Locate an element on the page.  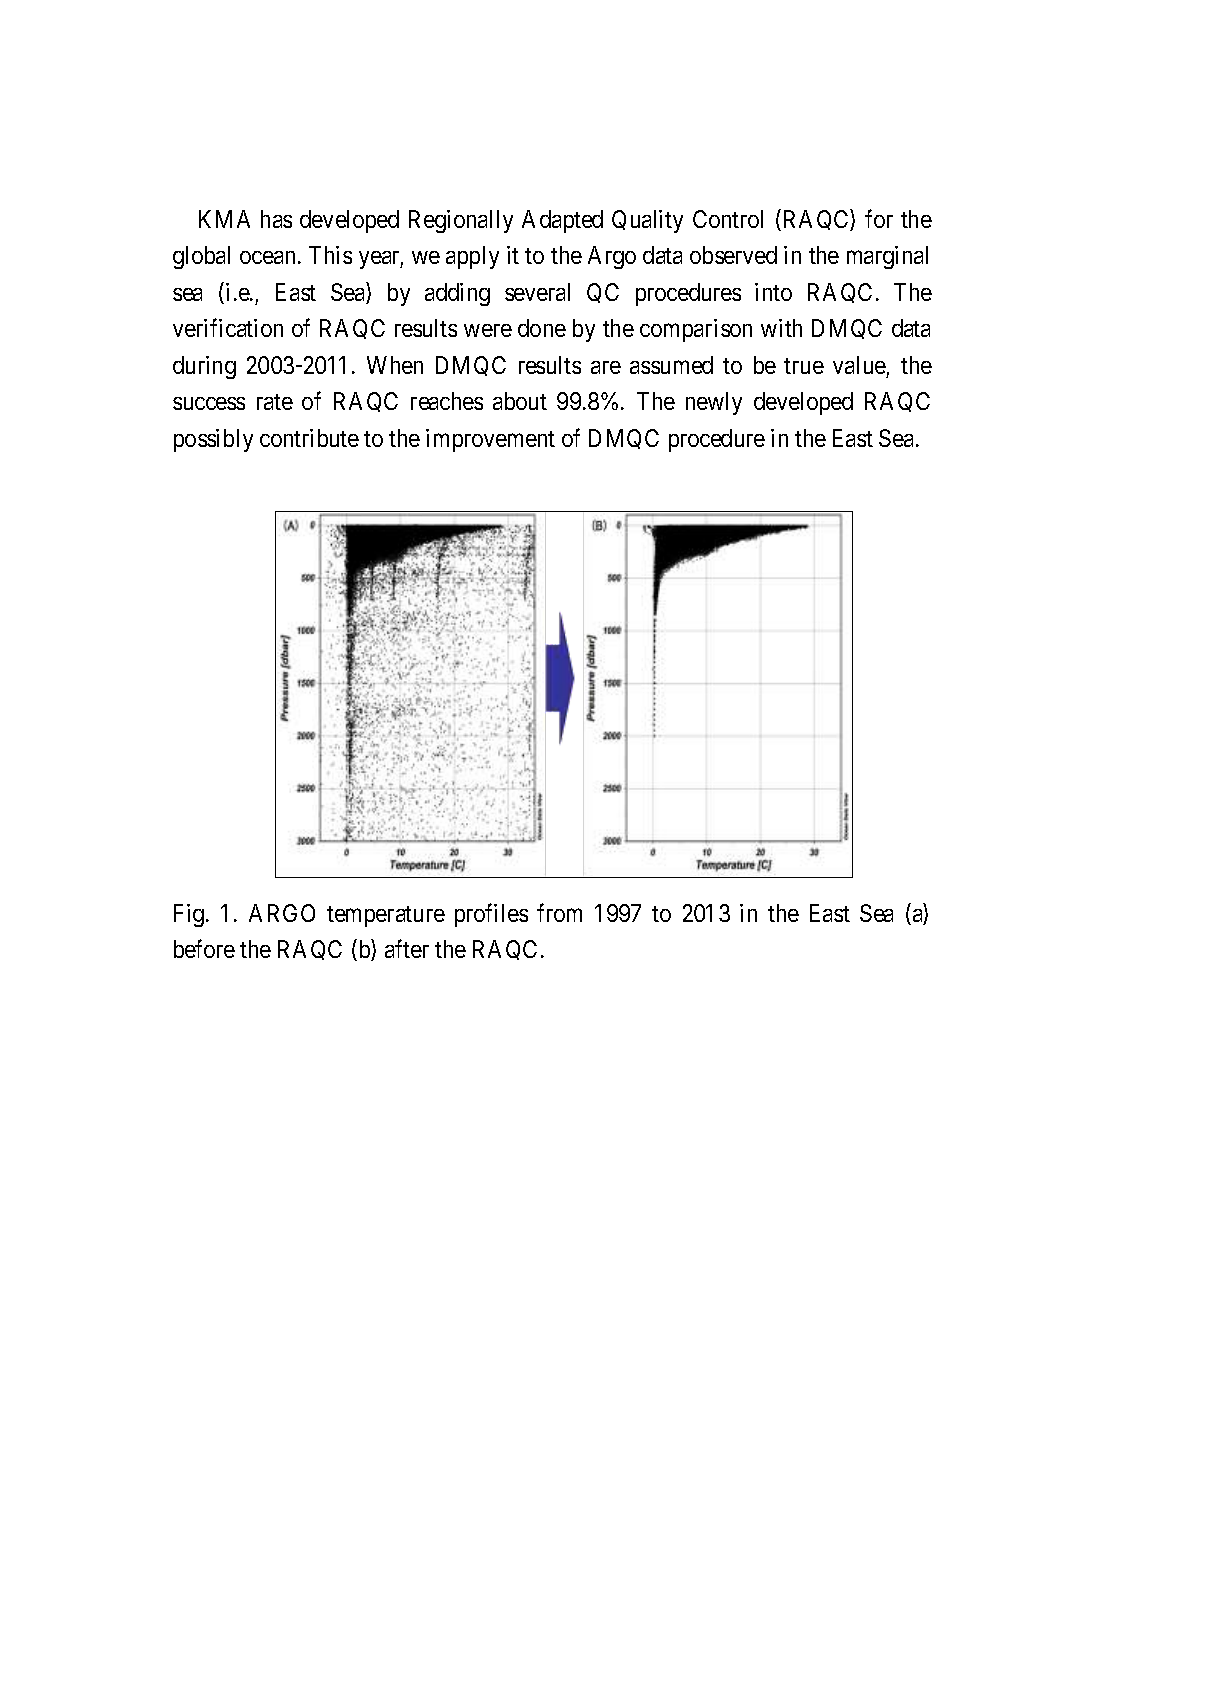
Adapted is located at coordinates (562, 221).
